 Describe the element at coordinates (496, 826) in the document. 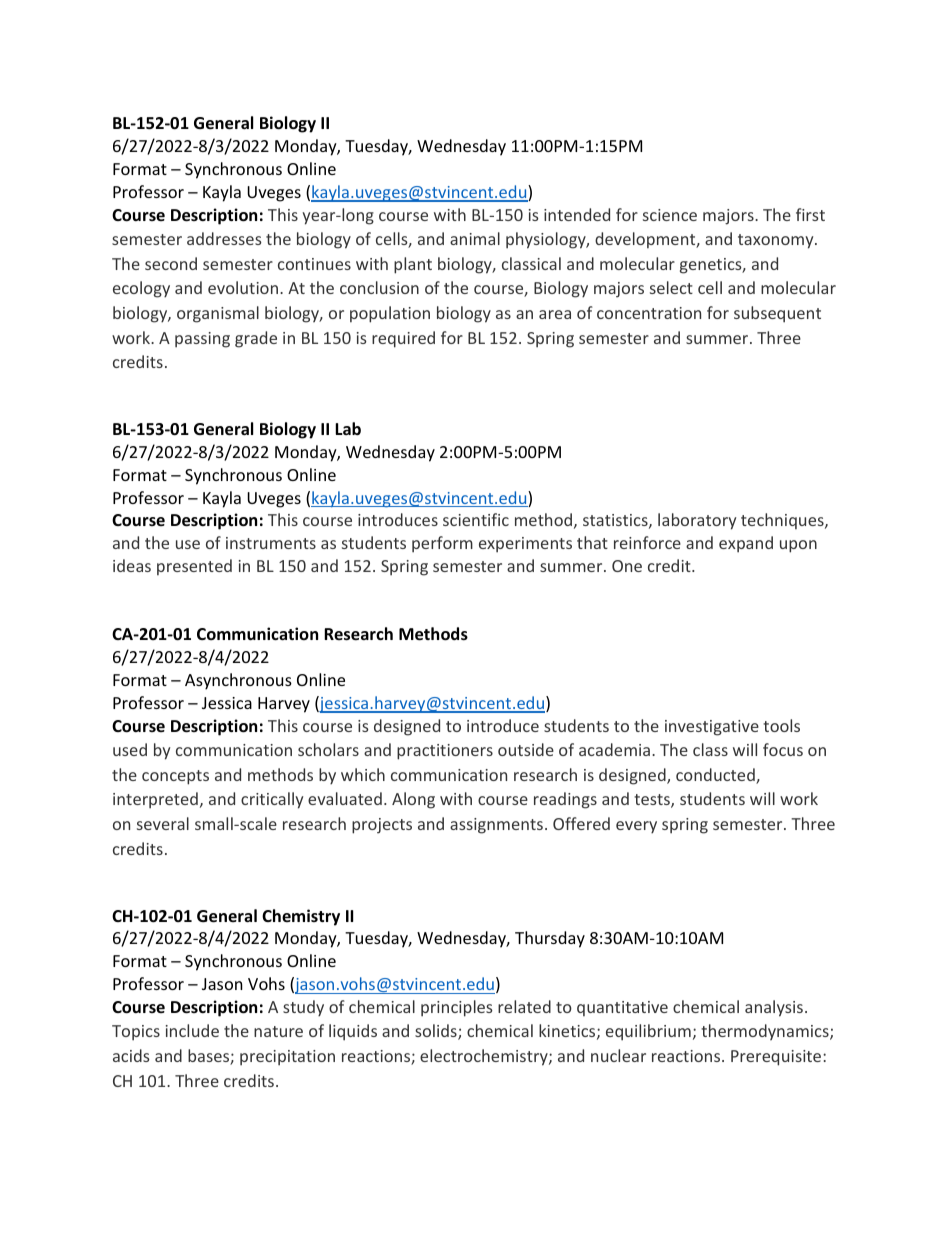

I see `assignments` at that location.
